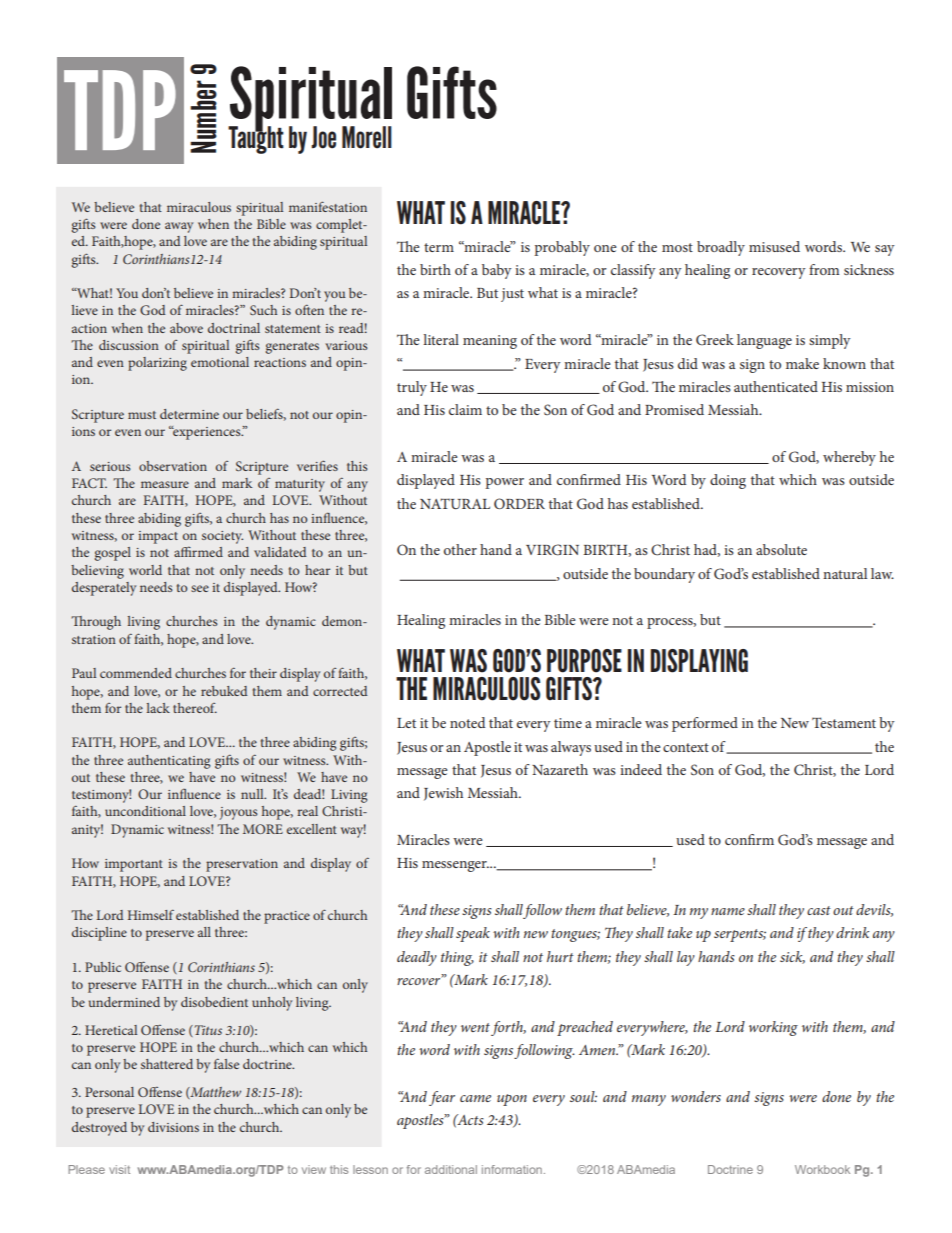 This image has height=1233, width=952. What do you see at coordinates (562, 248) in the image?
I see `probably` at bounding box center [562, 248].
